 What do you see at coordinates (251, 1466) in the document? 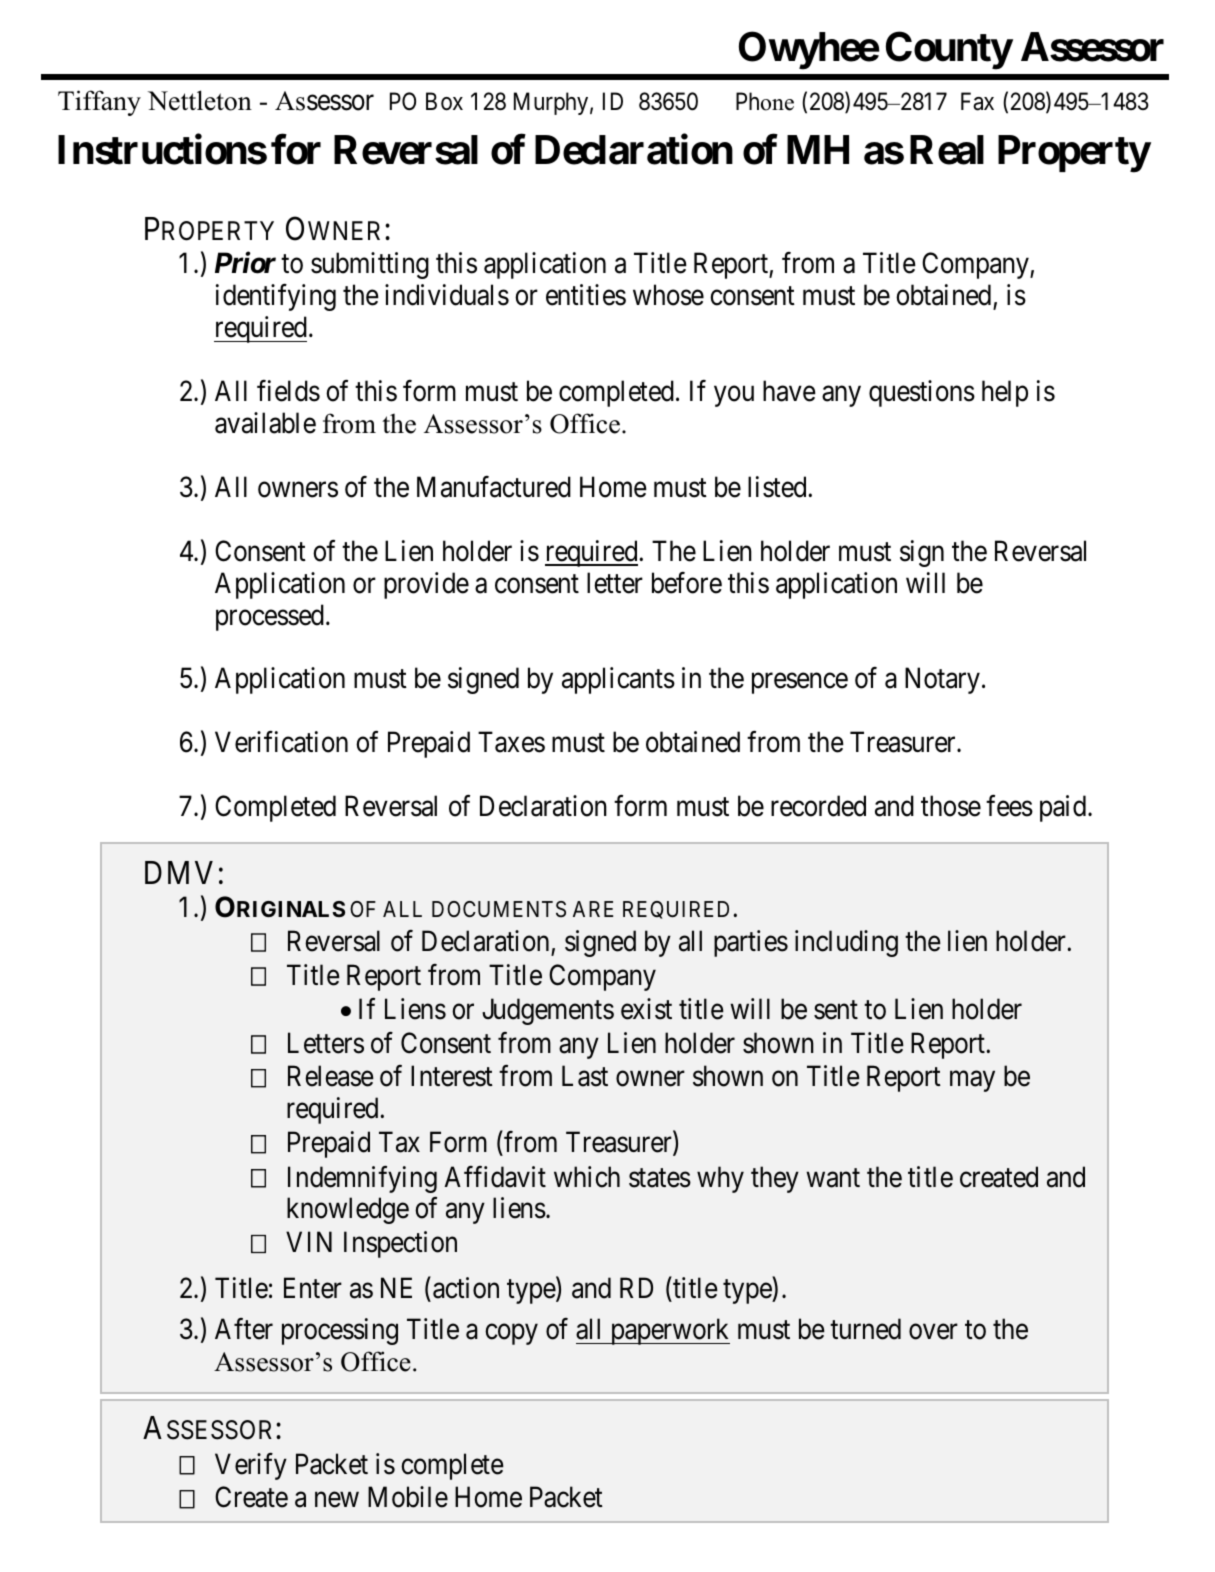
I see `Verify` at bounding box center [251, 1466].
